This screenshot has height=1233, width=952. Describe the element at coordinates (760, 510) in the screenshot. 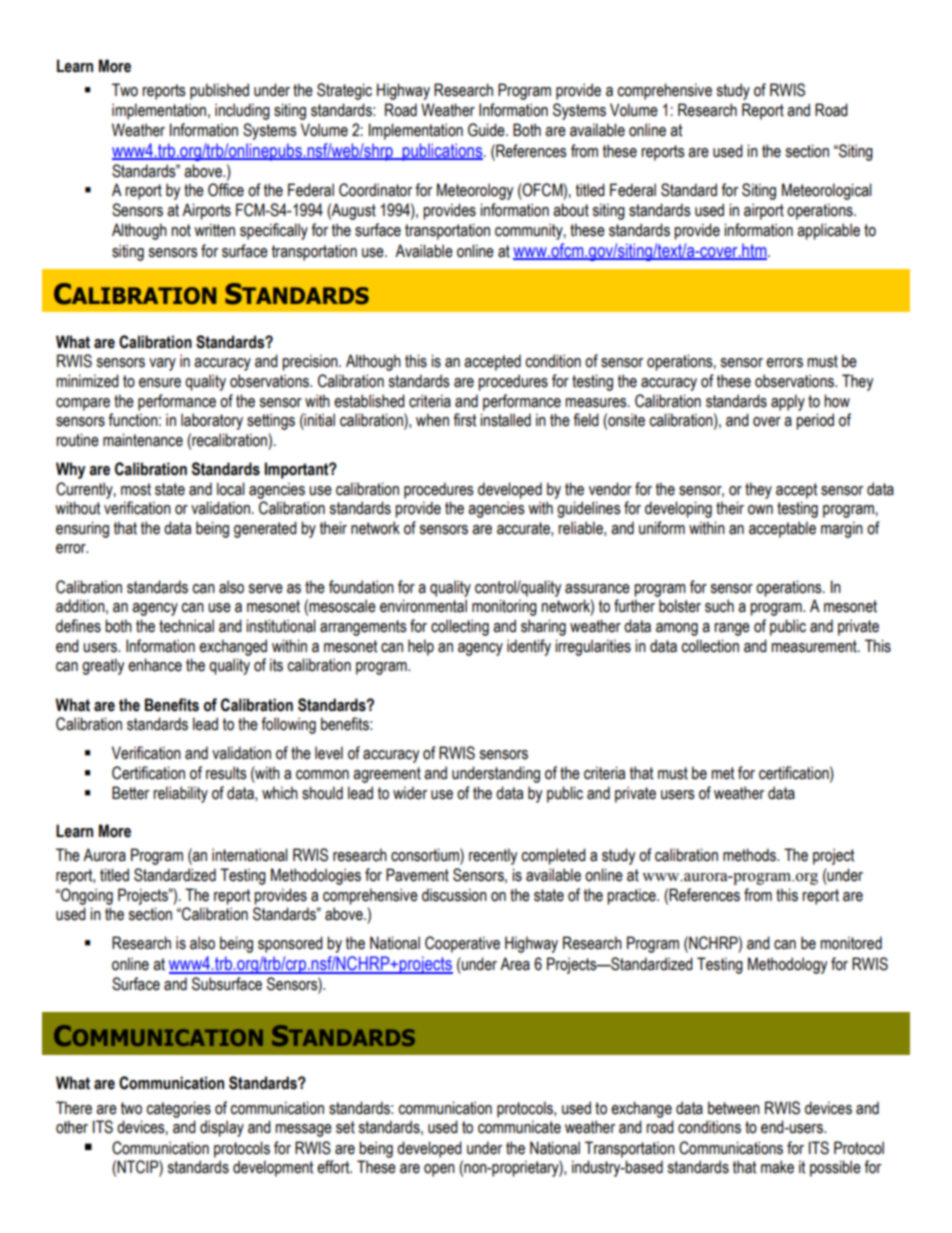

I see `own` at that location.
